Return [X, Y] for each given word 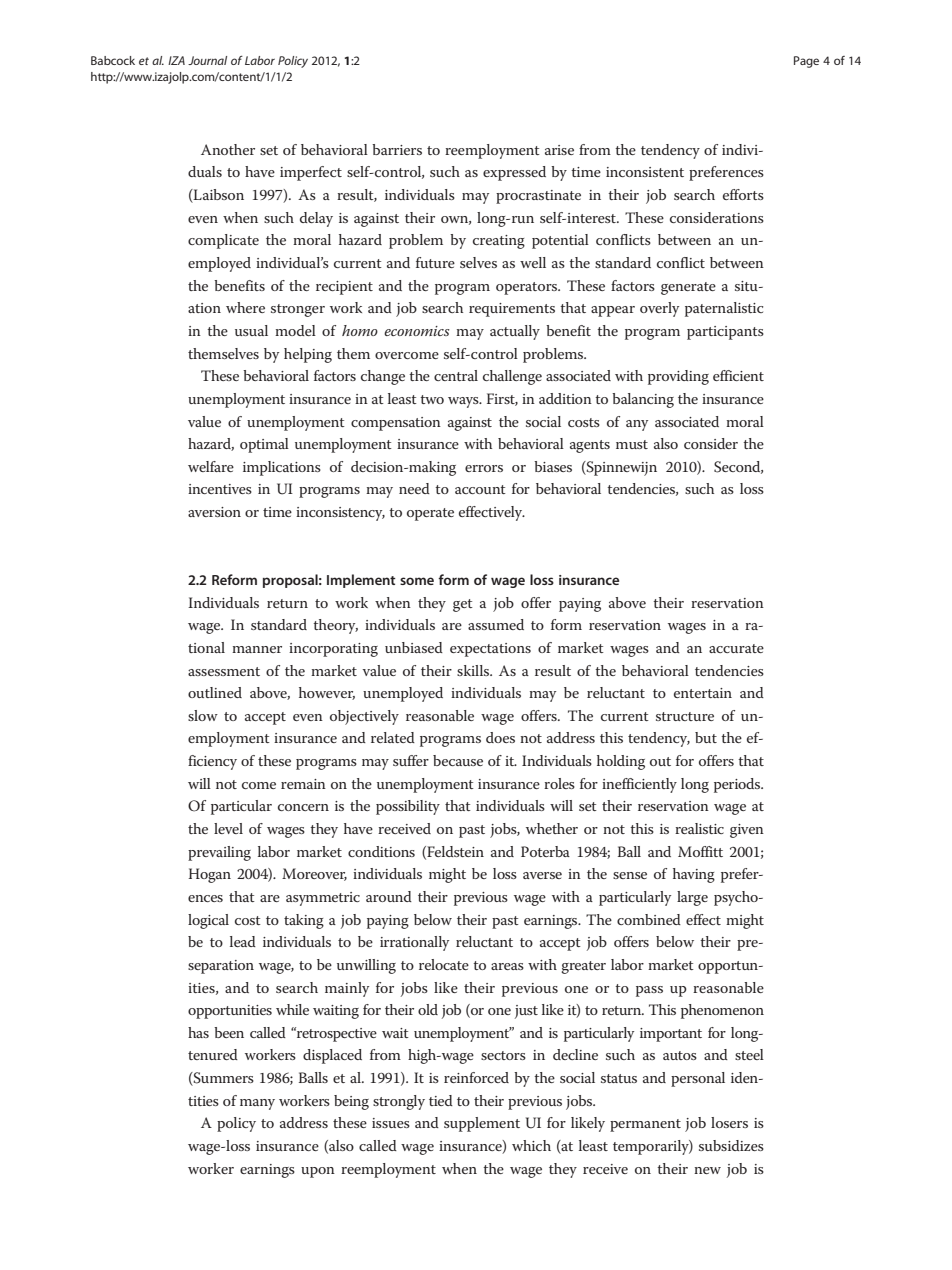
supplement [482, 1124]
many [257, 1104]
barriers [397, 149]
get [463, 605]
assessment [224, 671]
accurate [736, 648]
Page [806, 62]
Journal [207, 60]
